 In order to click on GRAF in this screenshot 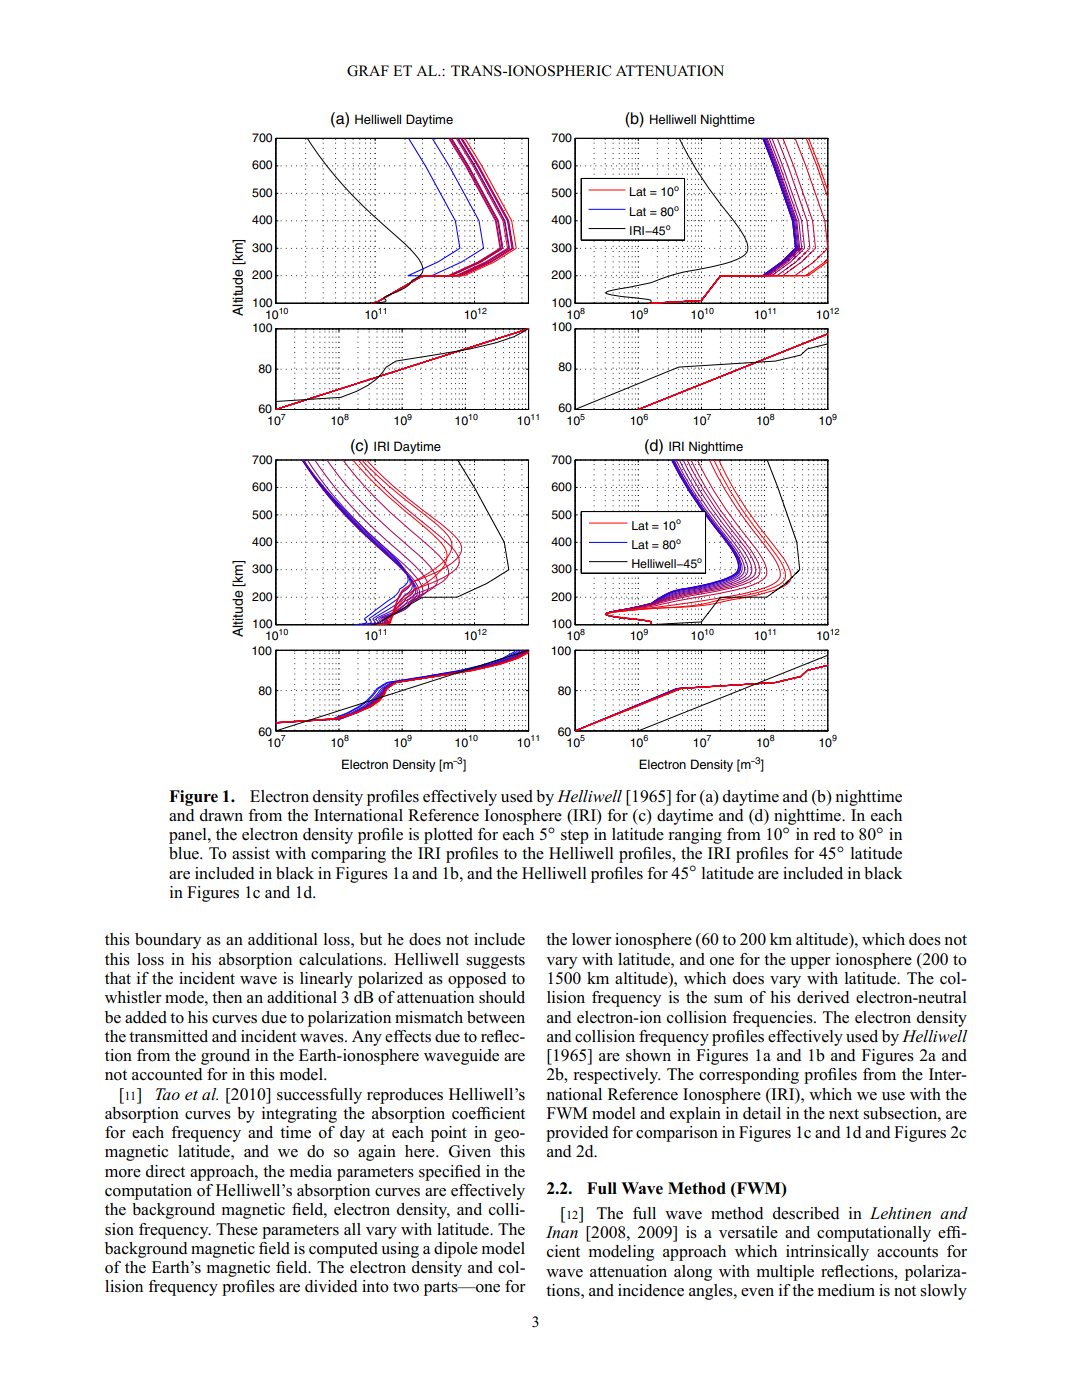, I will do `click(368, 71)`.
